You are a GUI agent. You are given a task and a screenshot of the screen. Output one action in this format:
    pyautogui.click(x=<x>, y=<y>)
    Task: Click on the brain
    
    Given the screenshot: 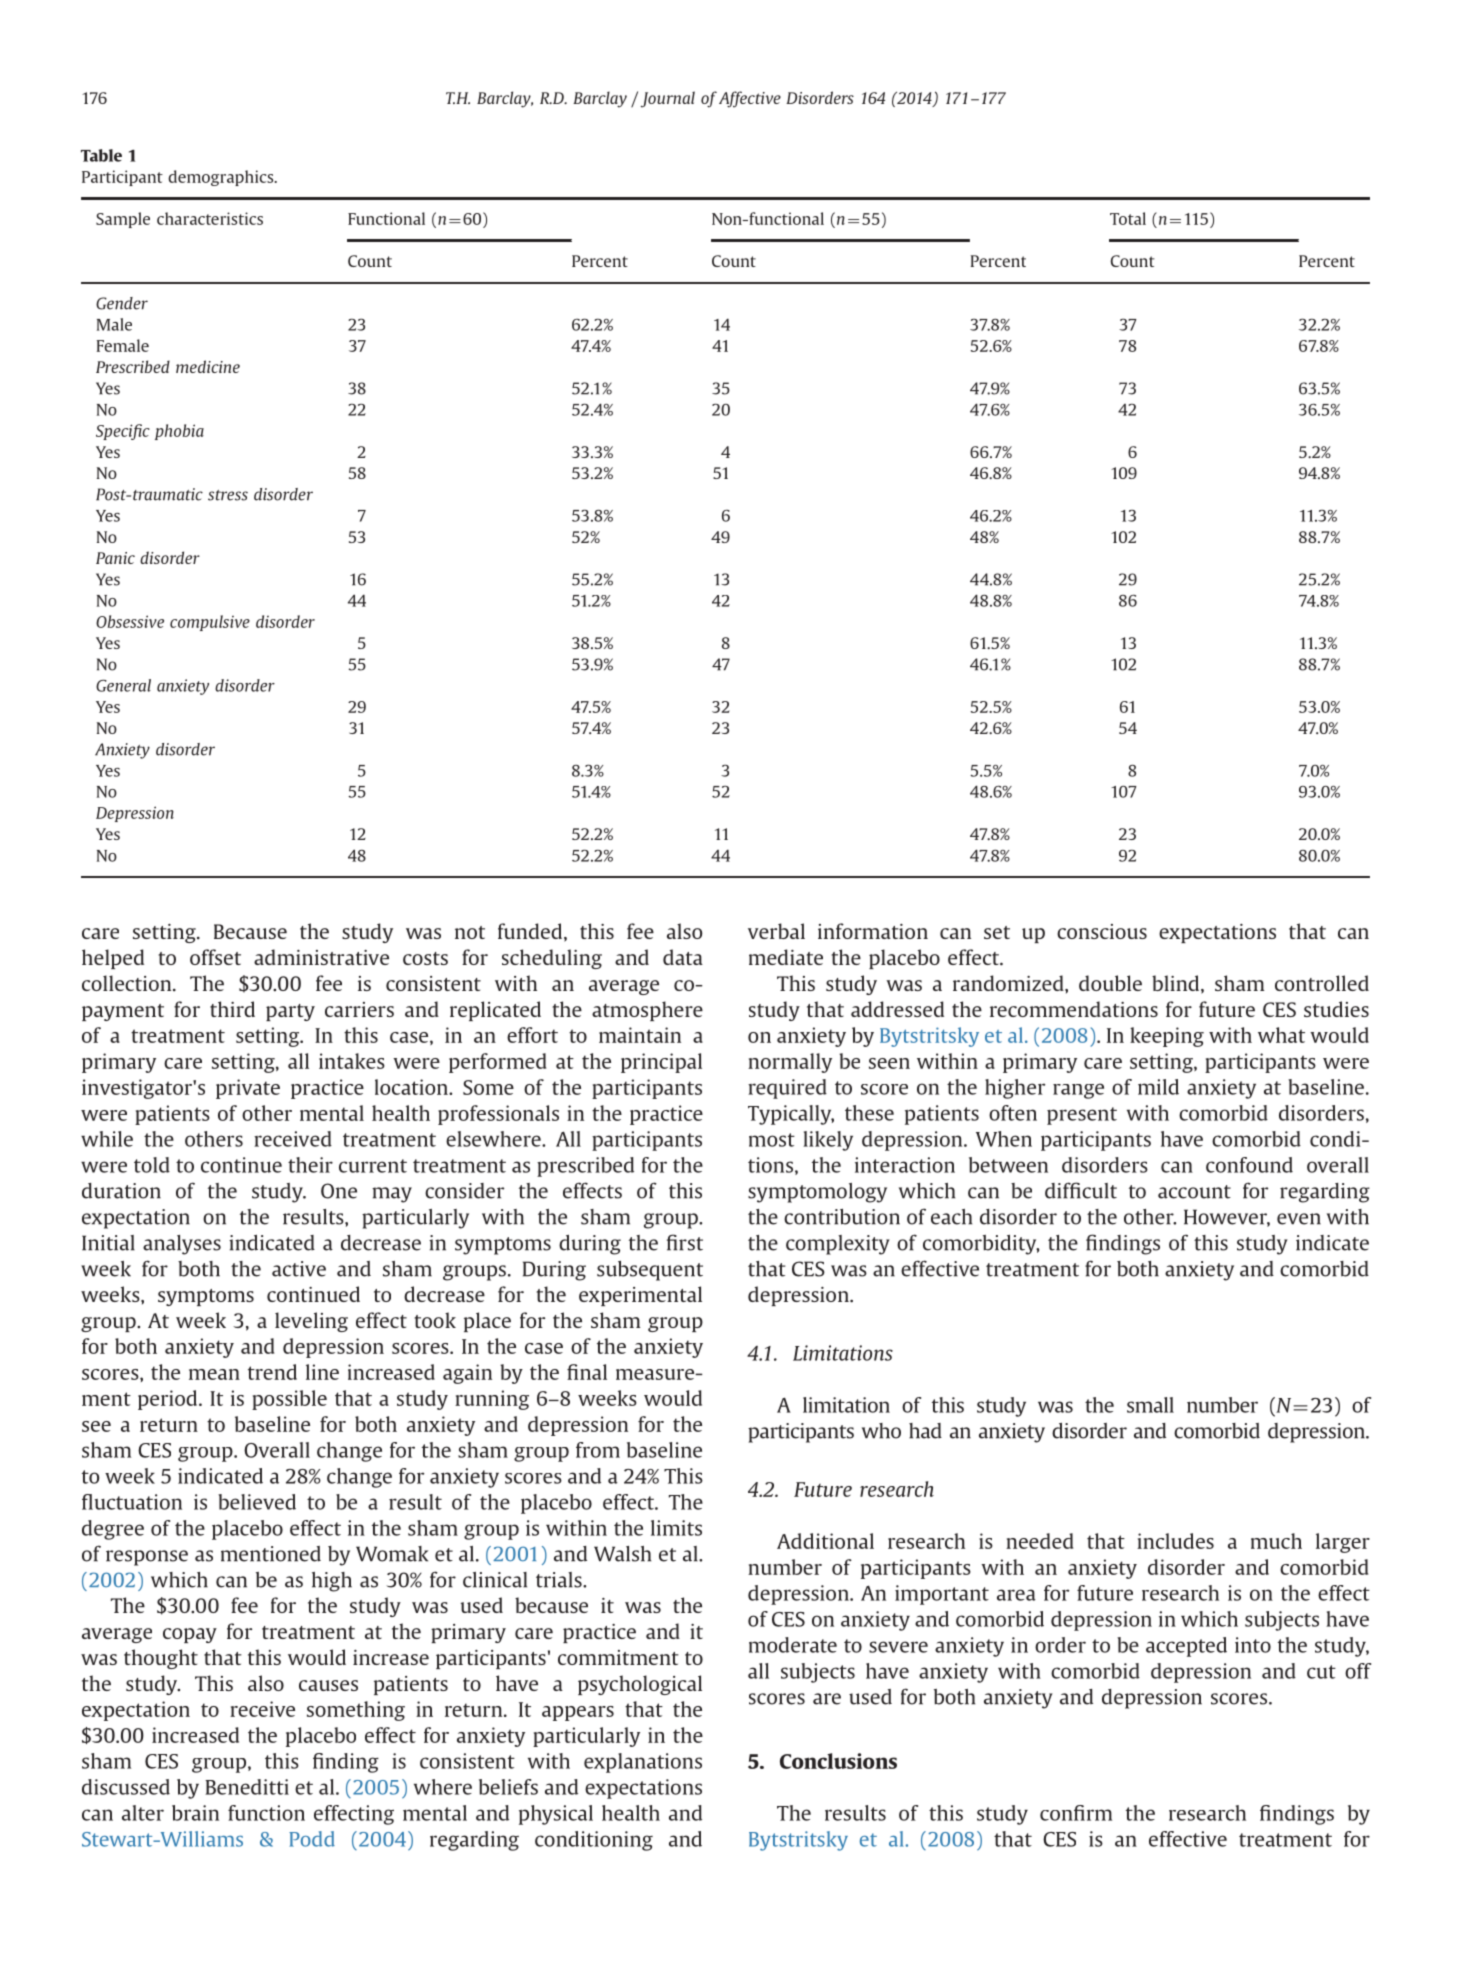 What is the action you would take?
    pyautogui.click(x=195, y=1813)
